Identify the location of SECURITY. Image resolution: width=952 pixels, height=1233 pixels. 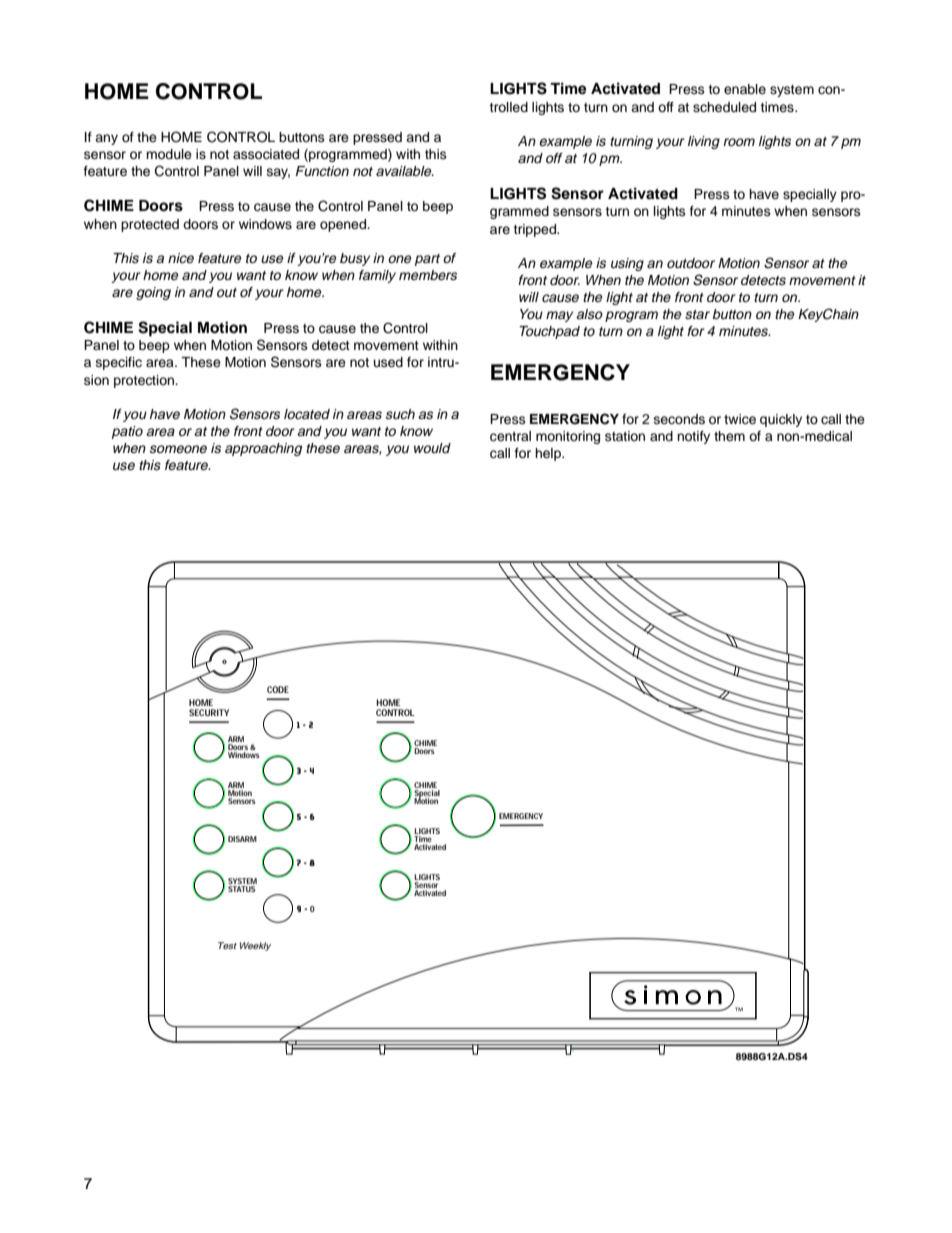
(209, 712).
